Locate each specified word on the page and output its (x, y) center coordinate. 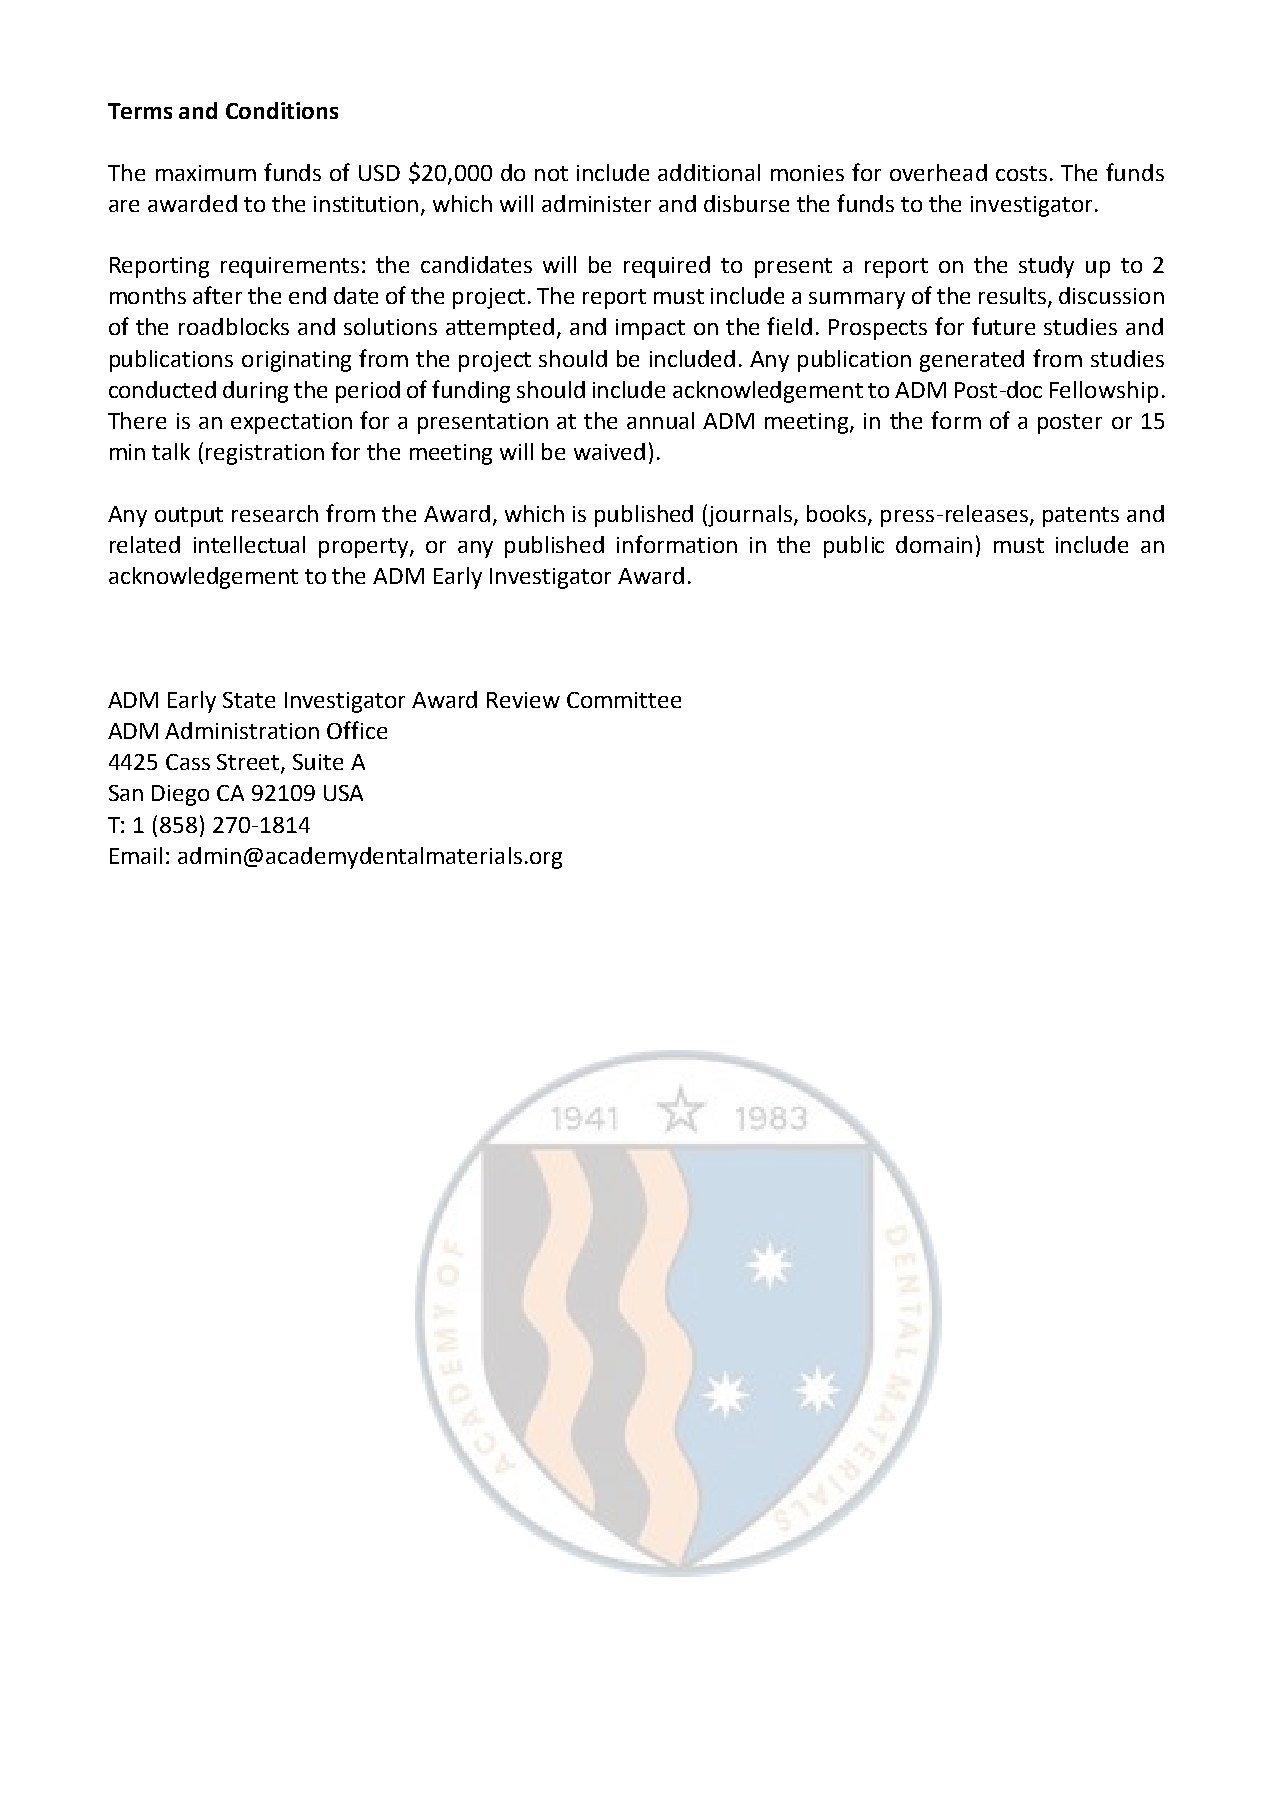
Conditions (282, 110)
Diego (180, 795)
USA (343, 793)
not (551, 173)
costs (1021, 173)
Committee (624, 700)
